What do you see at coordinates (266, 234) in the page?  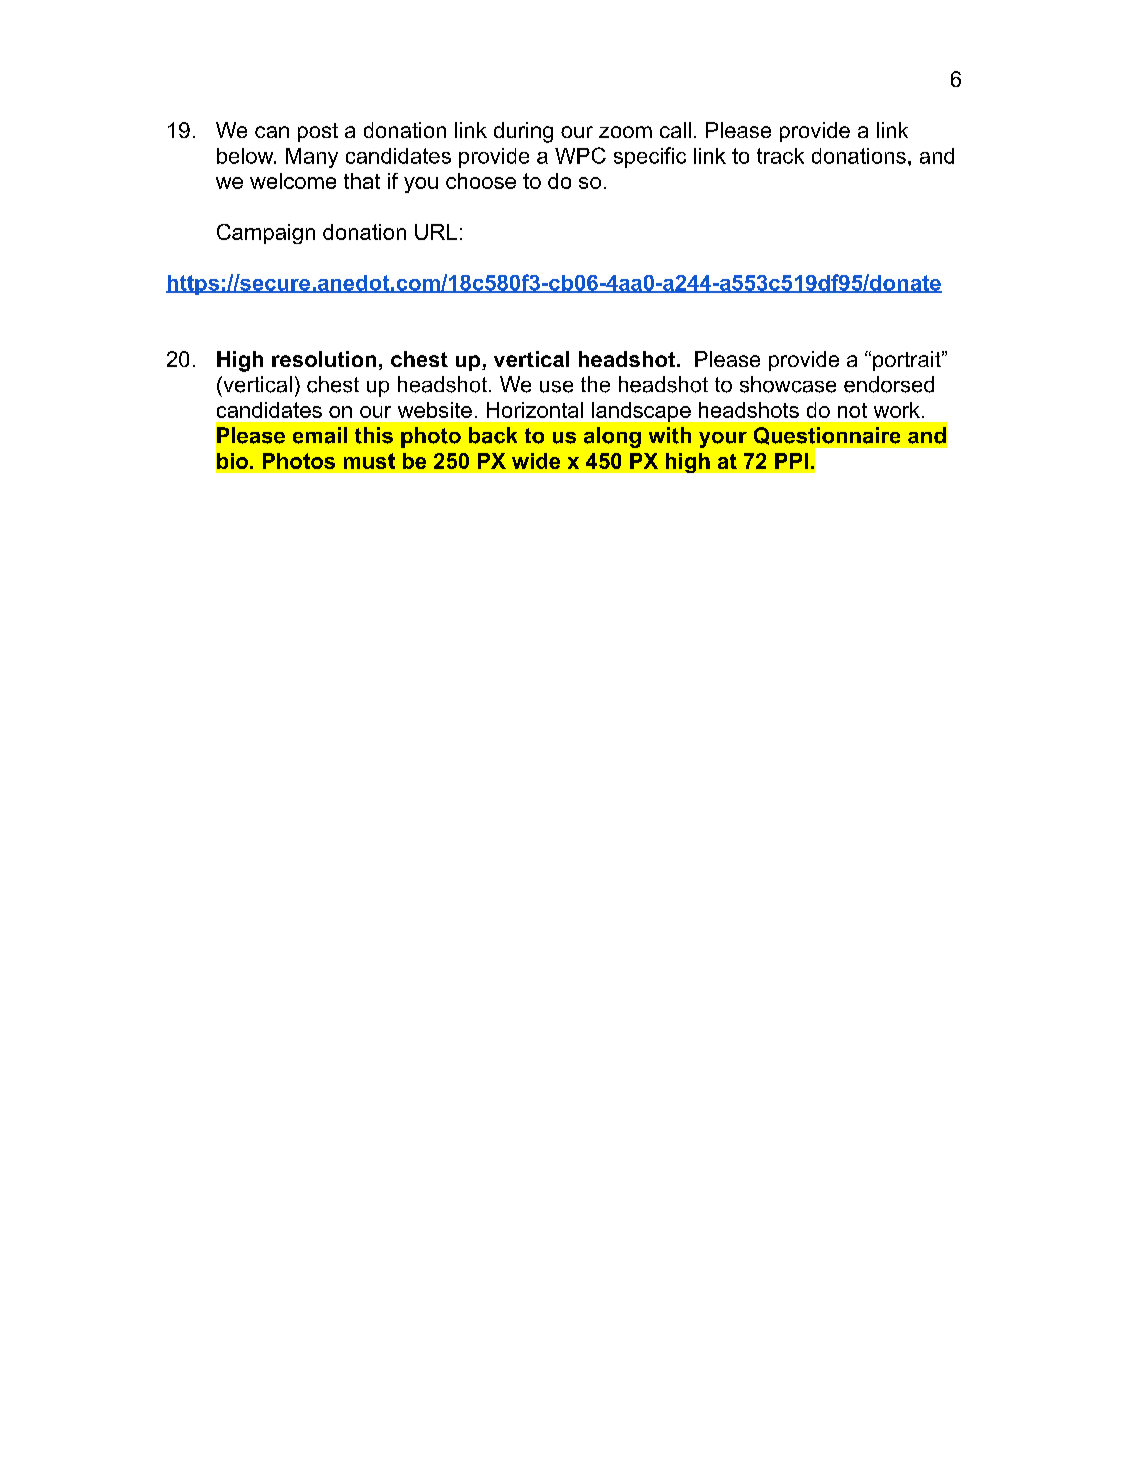 I see `Campaign` at bounding box center [266, 234].
